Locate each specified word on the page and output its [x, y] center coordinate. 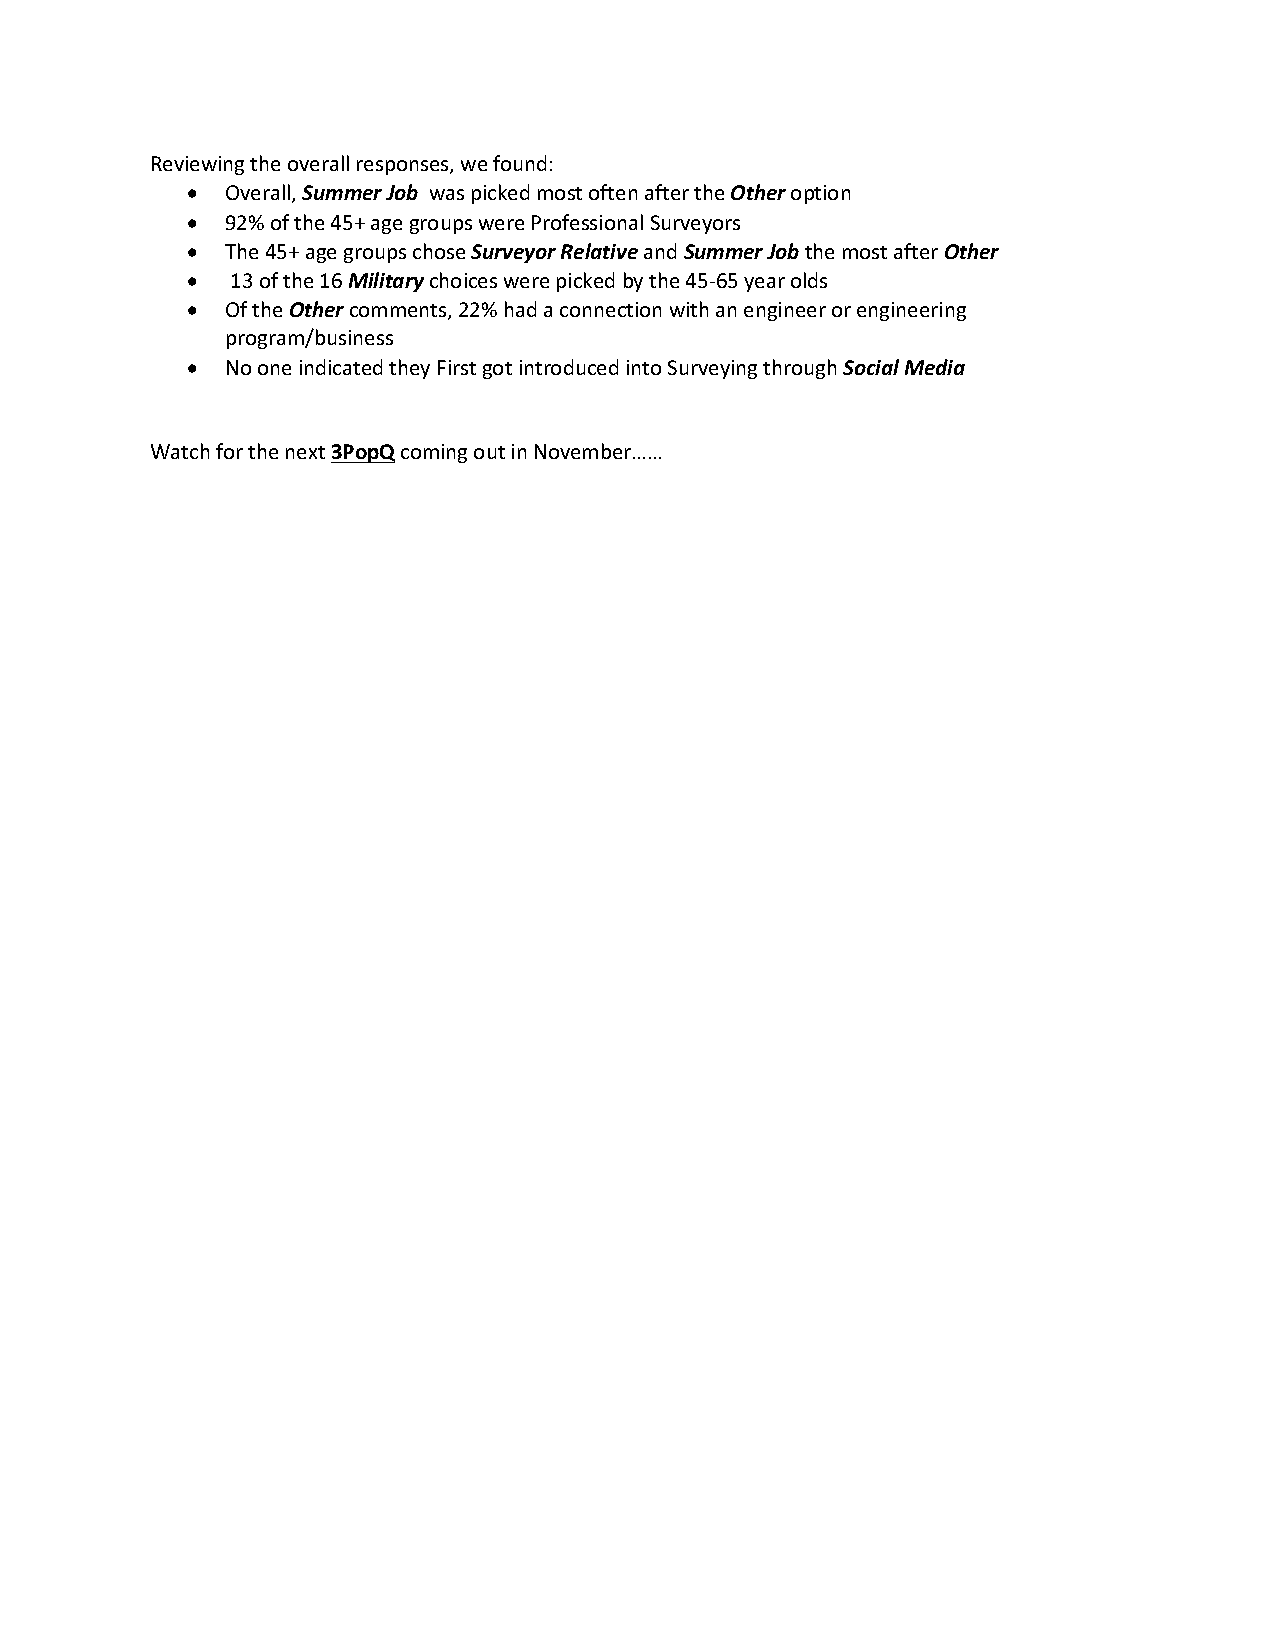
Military [386, 282]
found [519, 163]
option [820, 194]
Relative [599, 251]
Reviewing [198, 165]
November [584, 451]
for [229, 451]
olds [809, 280]
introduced [569, 367]
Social [871, 367]
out [489, 452]
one [274, 369]
